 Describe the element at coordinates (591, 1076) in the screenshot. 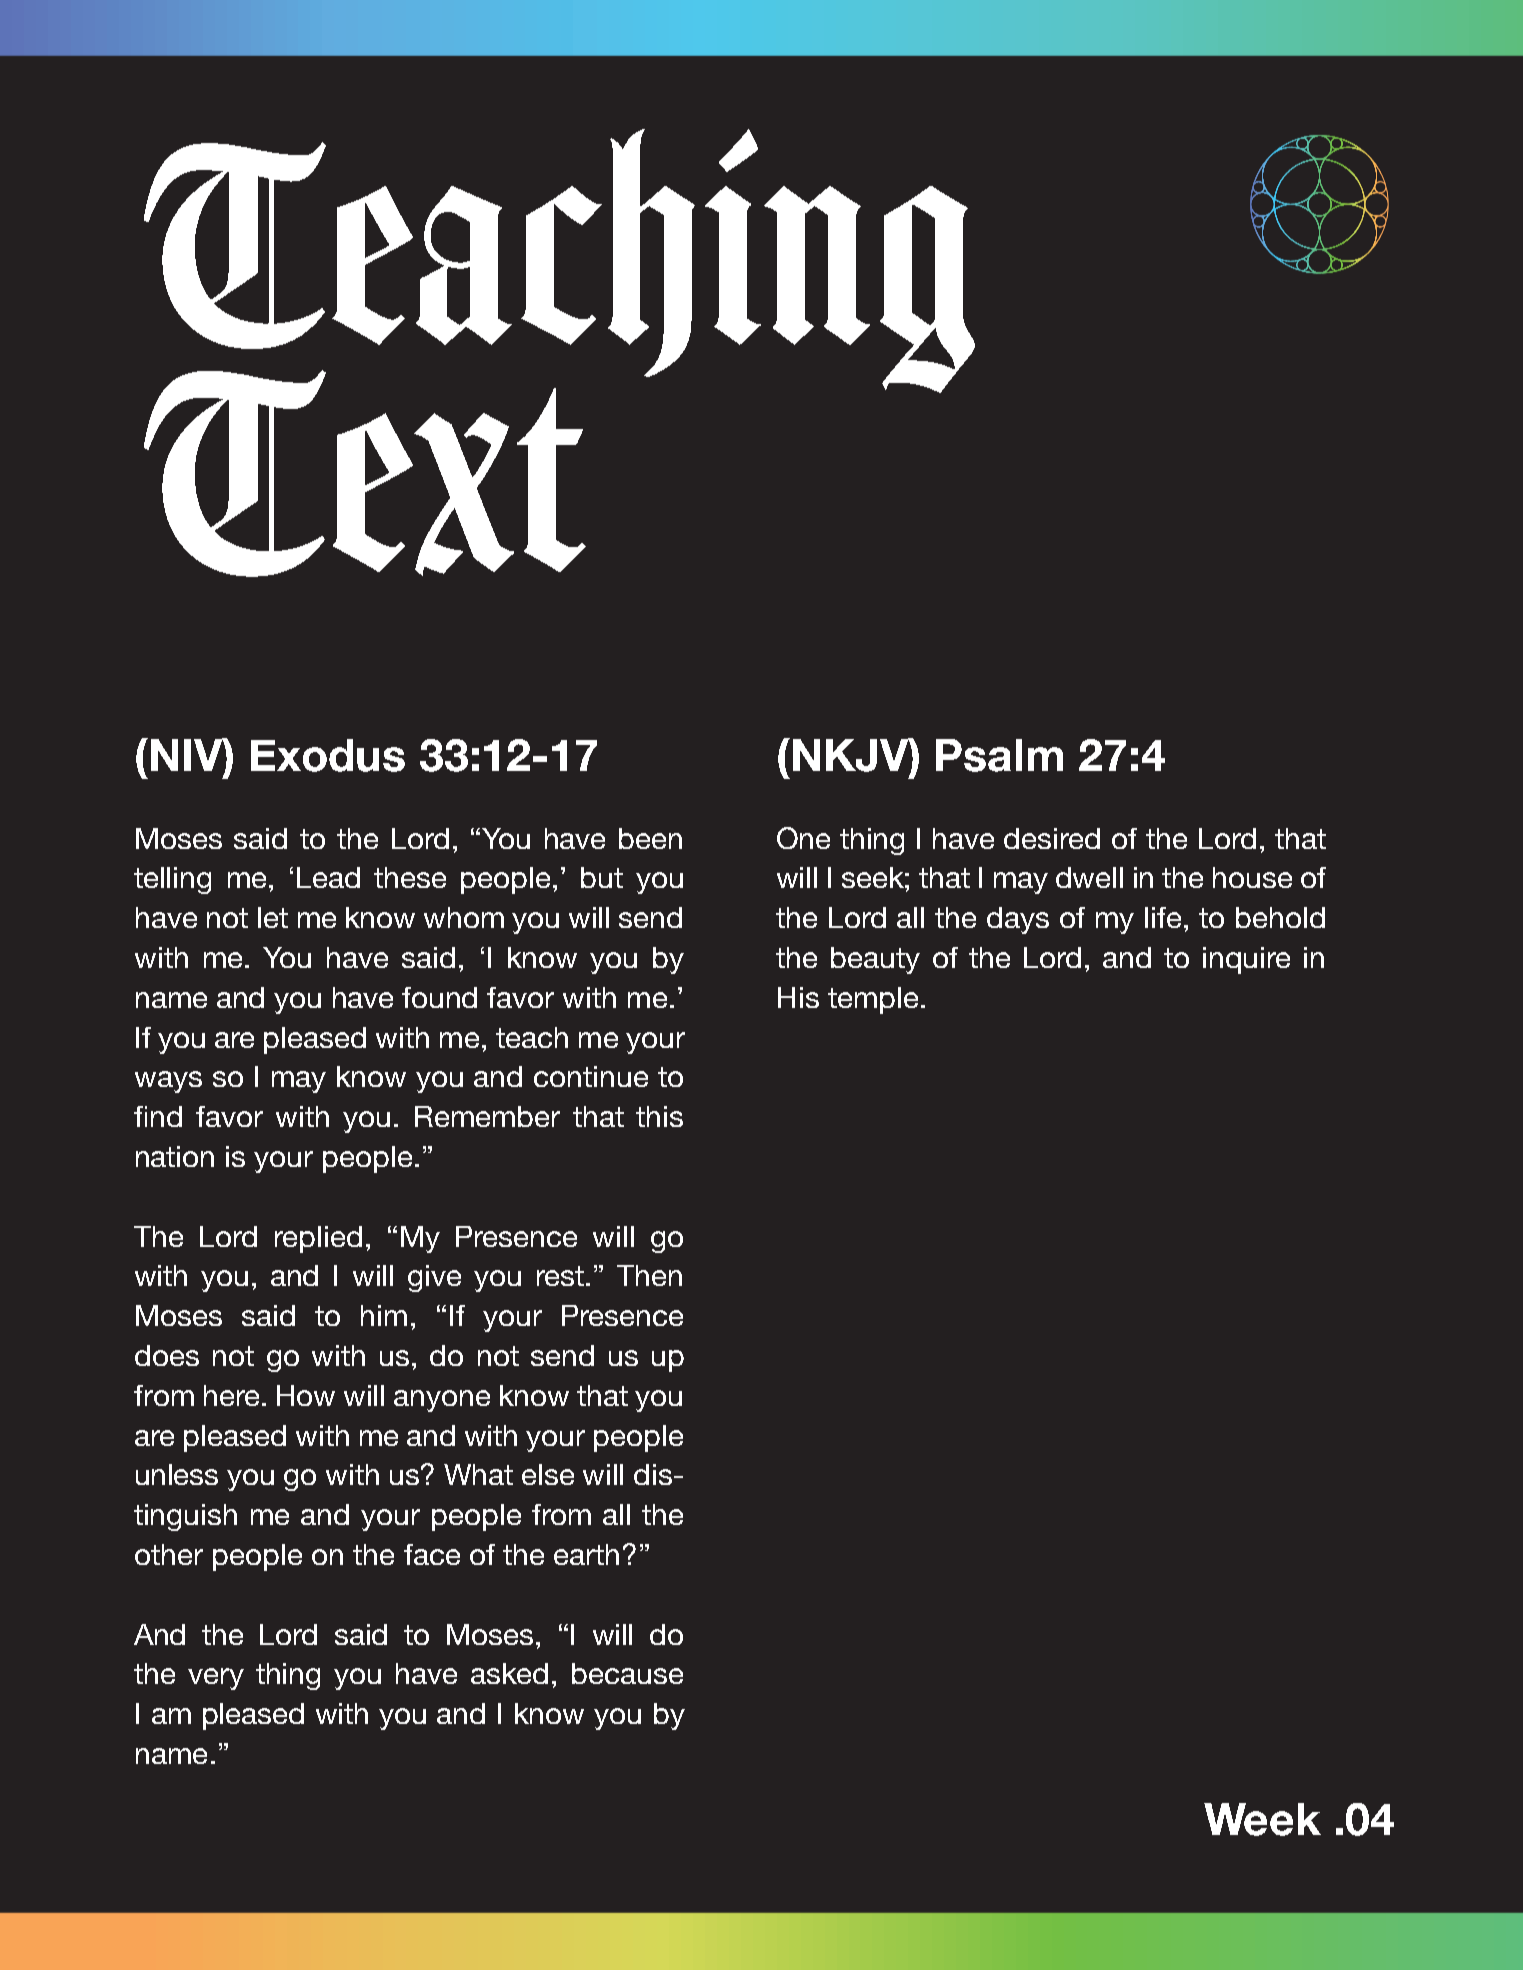

I see `continue` at that location.
